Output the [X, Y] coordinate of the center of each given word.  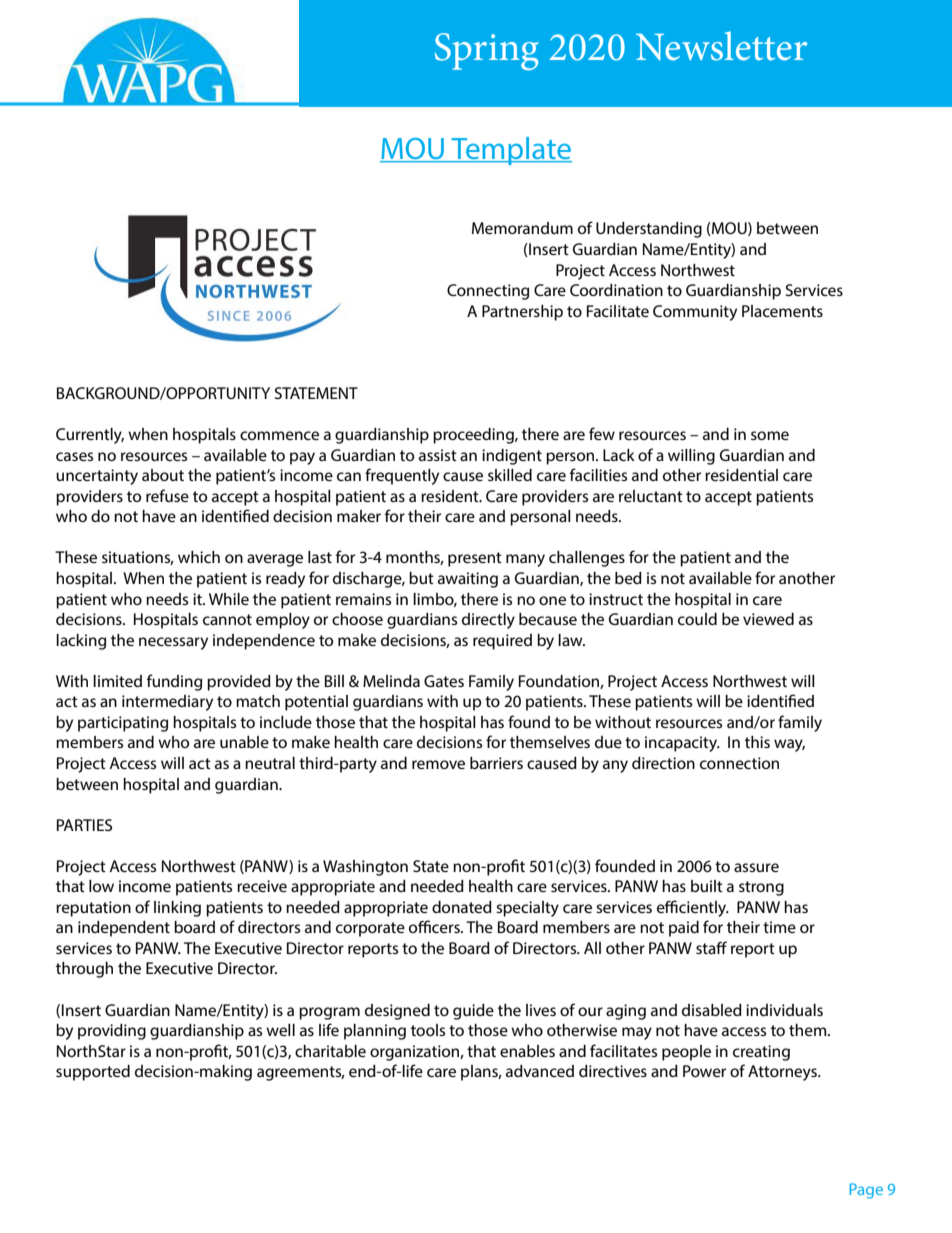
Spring [487, 51]
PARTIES [84, 825]
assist [438, 455]
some [770, 435]
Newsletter [721, 46]
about [163, 475]
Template [510, 151]
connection [739, 763]
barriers [496, 763]
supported [93, 1073]
